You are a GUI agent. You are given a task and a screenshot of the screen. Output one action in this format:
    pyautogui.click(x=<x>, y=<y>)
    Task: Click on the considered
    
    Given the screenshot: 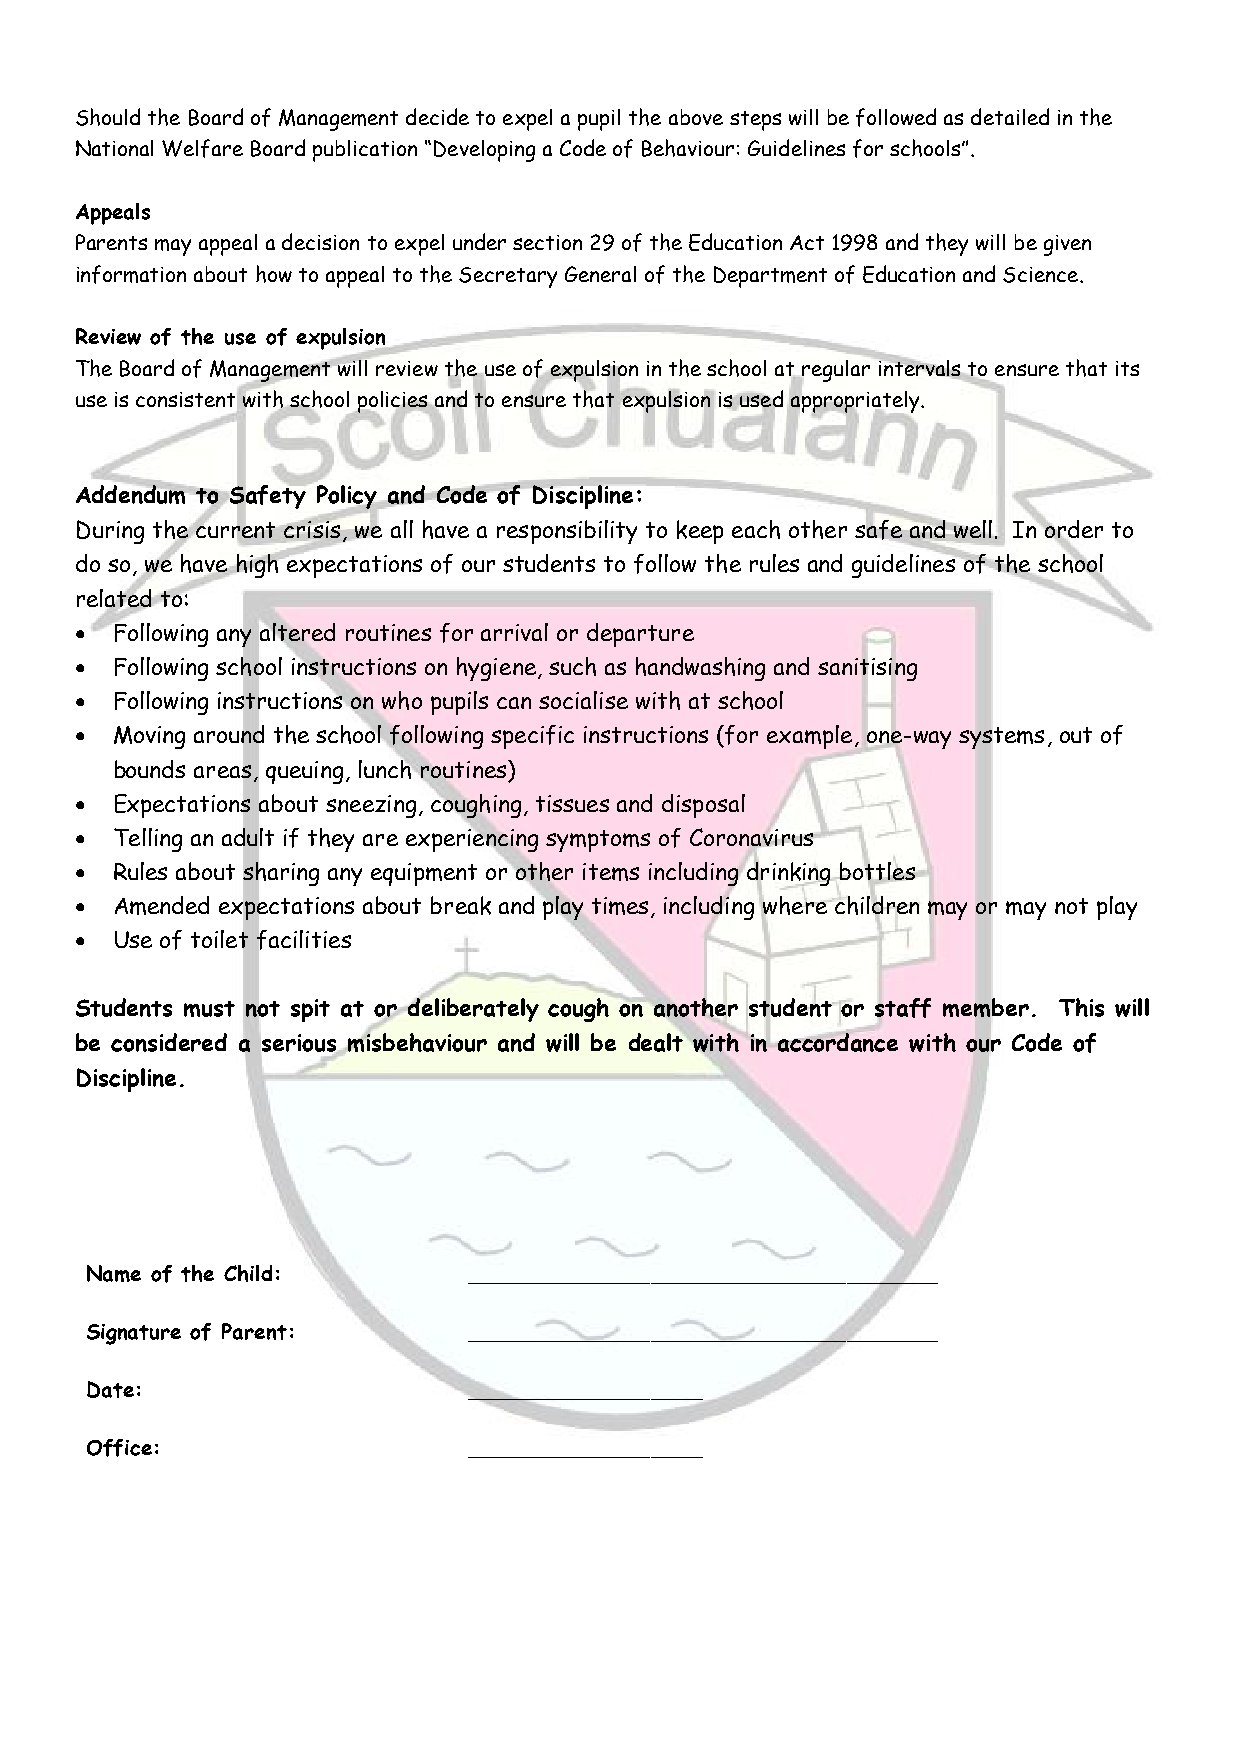 What is the action you would take?
    pyautogui.click(x=169, y=1042)
